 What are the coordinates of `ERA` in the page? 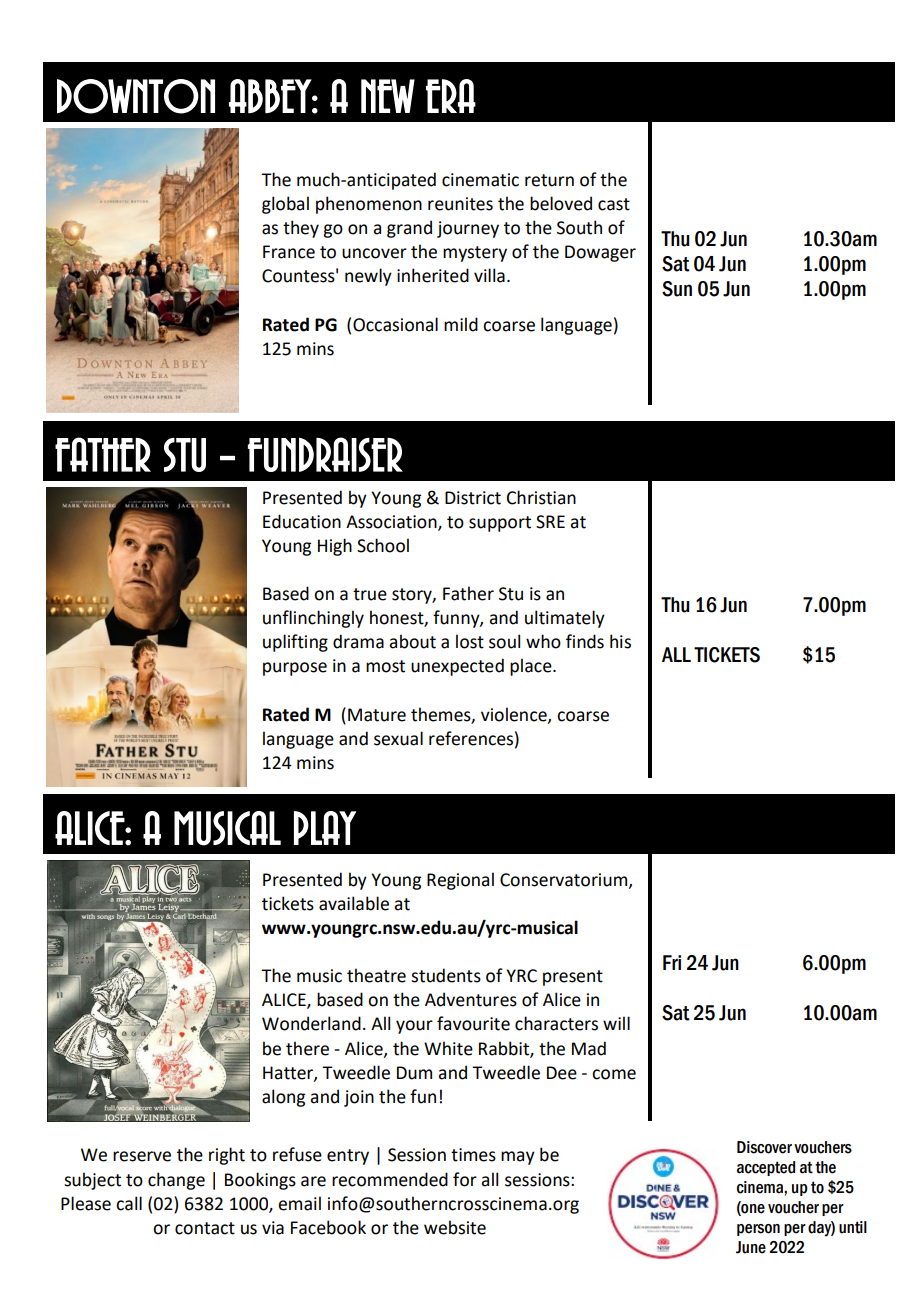 It's located at (451, 96).
